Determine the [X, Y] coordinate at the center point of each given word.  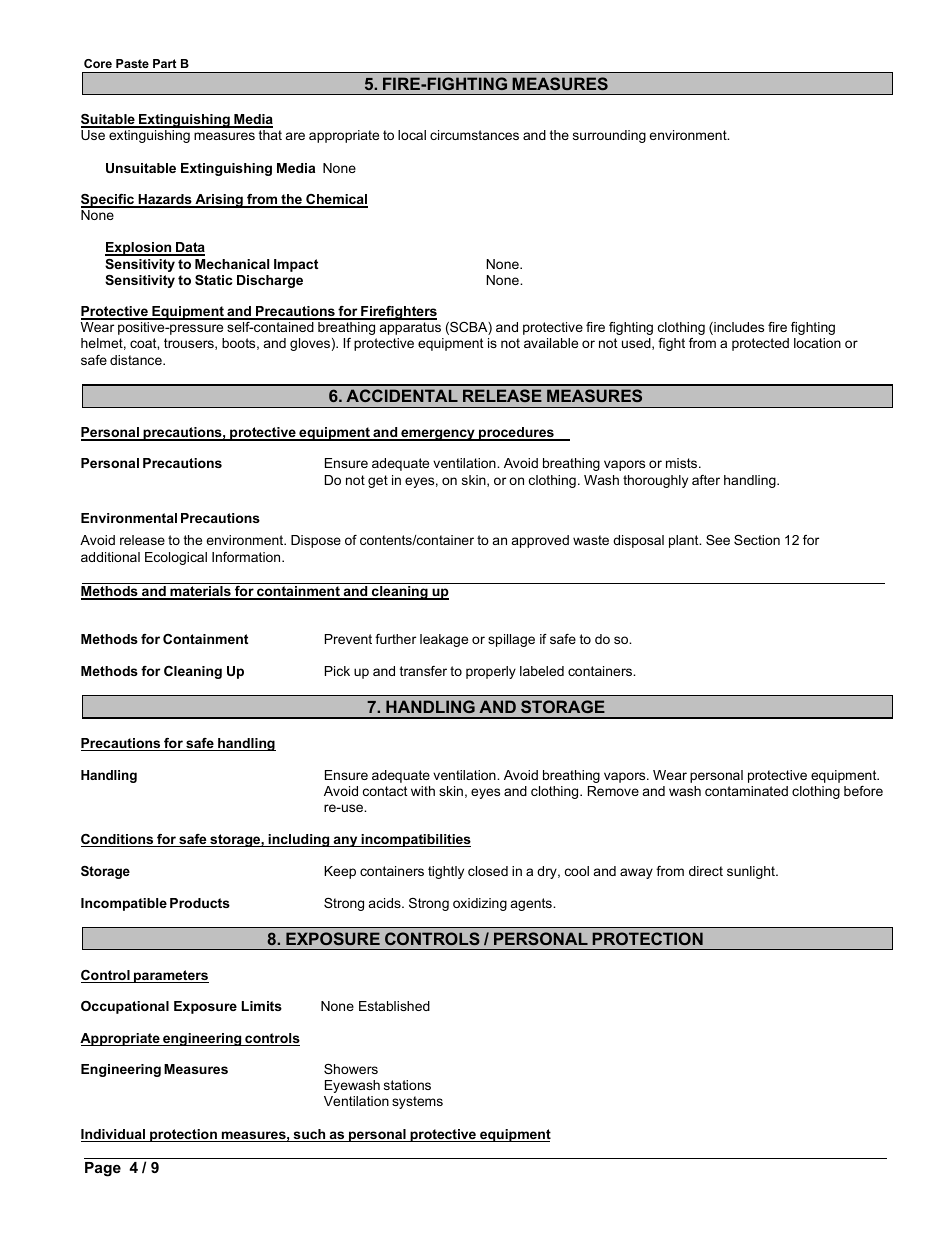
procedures [516, 434]
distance [137, 360]
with [423, 791]
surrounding [609, 136]
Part [164, 63]
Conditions [118, 840]
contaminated [746, 791]
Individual [114, 1135]
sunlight [752, 872]
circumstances [474, 135]
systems [417, 1102]
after [706, 480]
